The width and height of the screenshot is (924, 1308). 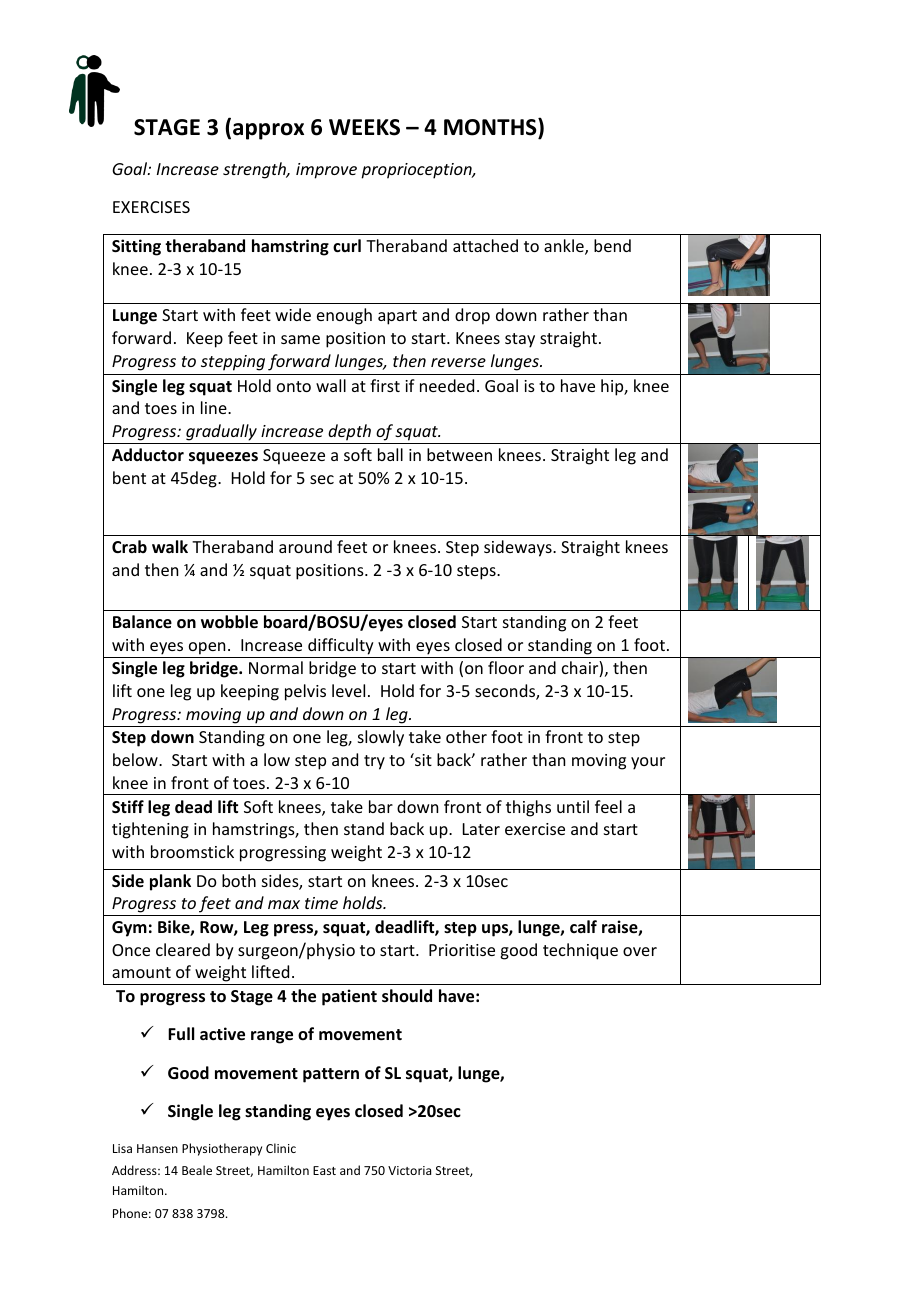 What do you see at coordinates (506, 667) in the screenshot?
I see `floor` at bounding box center [506, 667].
